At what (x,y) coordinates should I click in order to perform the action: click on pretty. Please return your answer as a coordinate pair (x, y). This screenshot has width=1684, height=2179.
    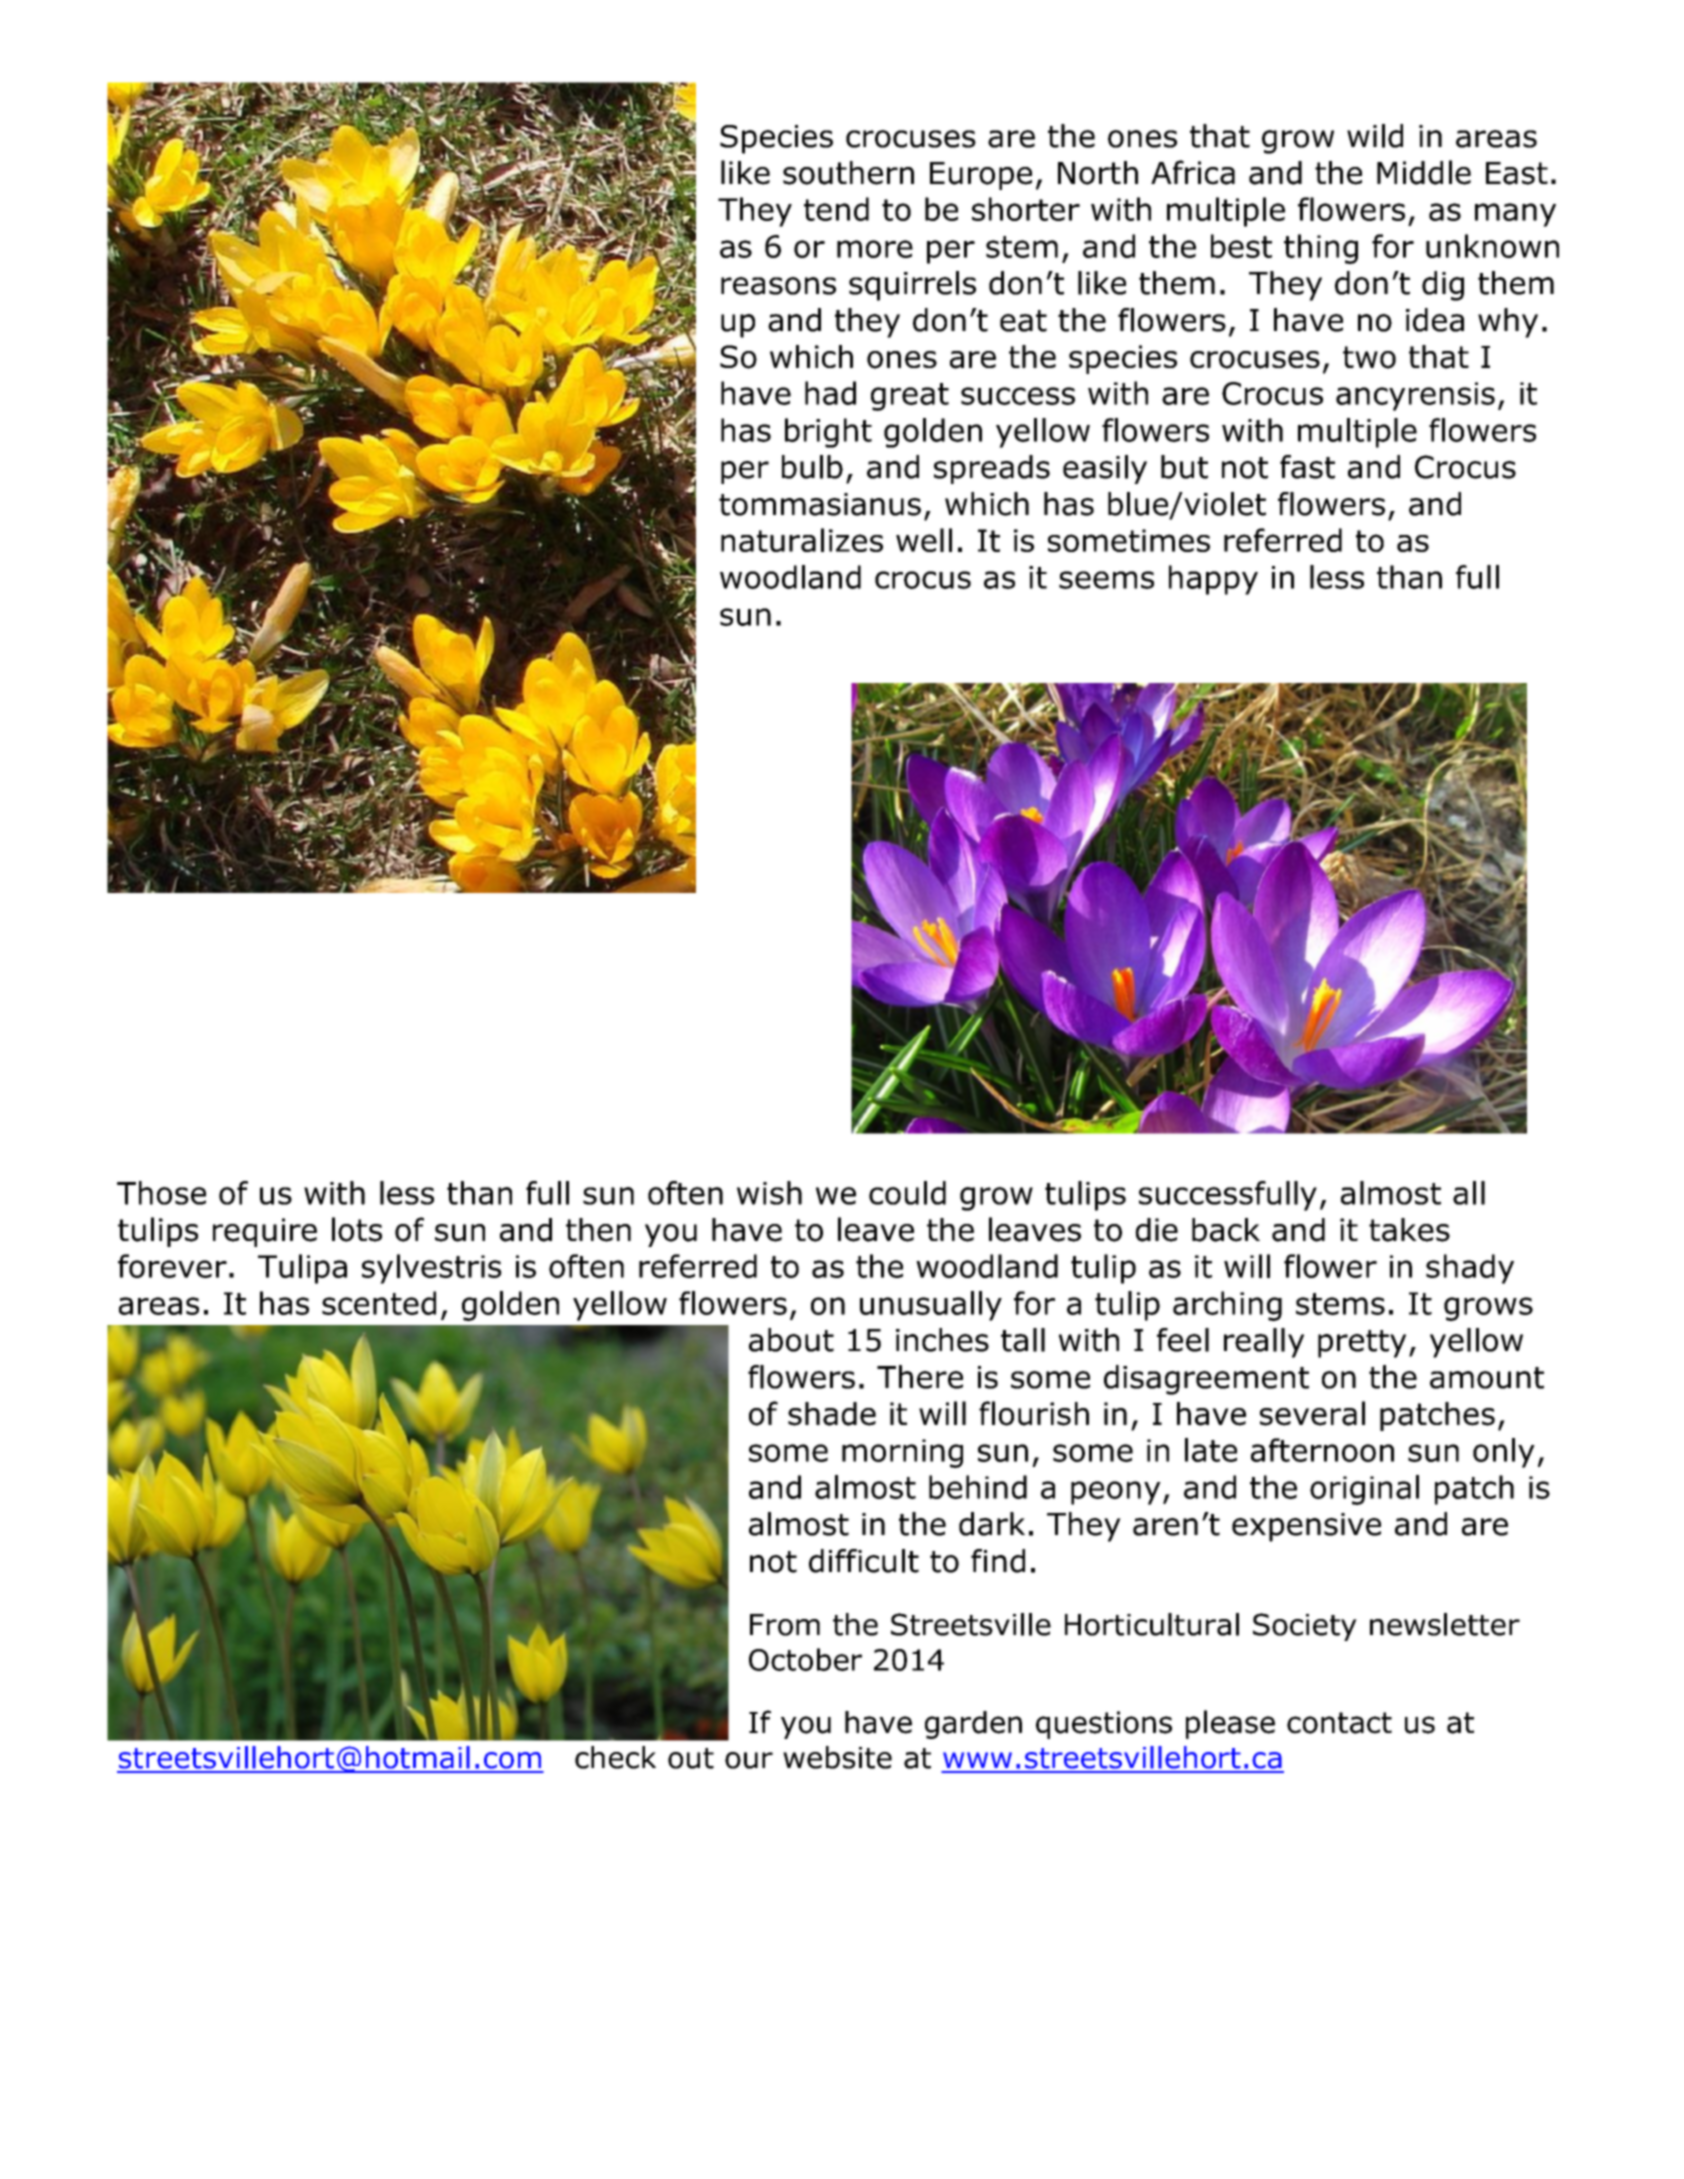
    Looking at the image, I should click on (1362, 1344).
